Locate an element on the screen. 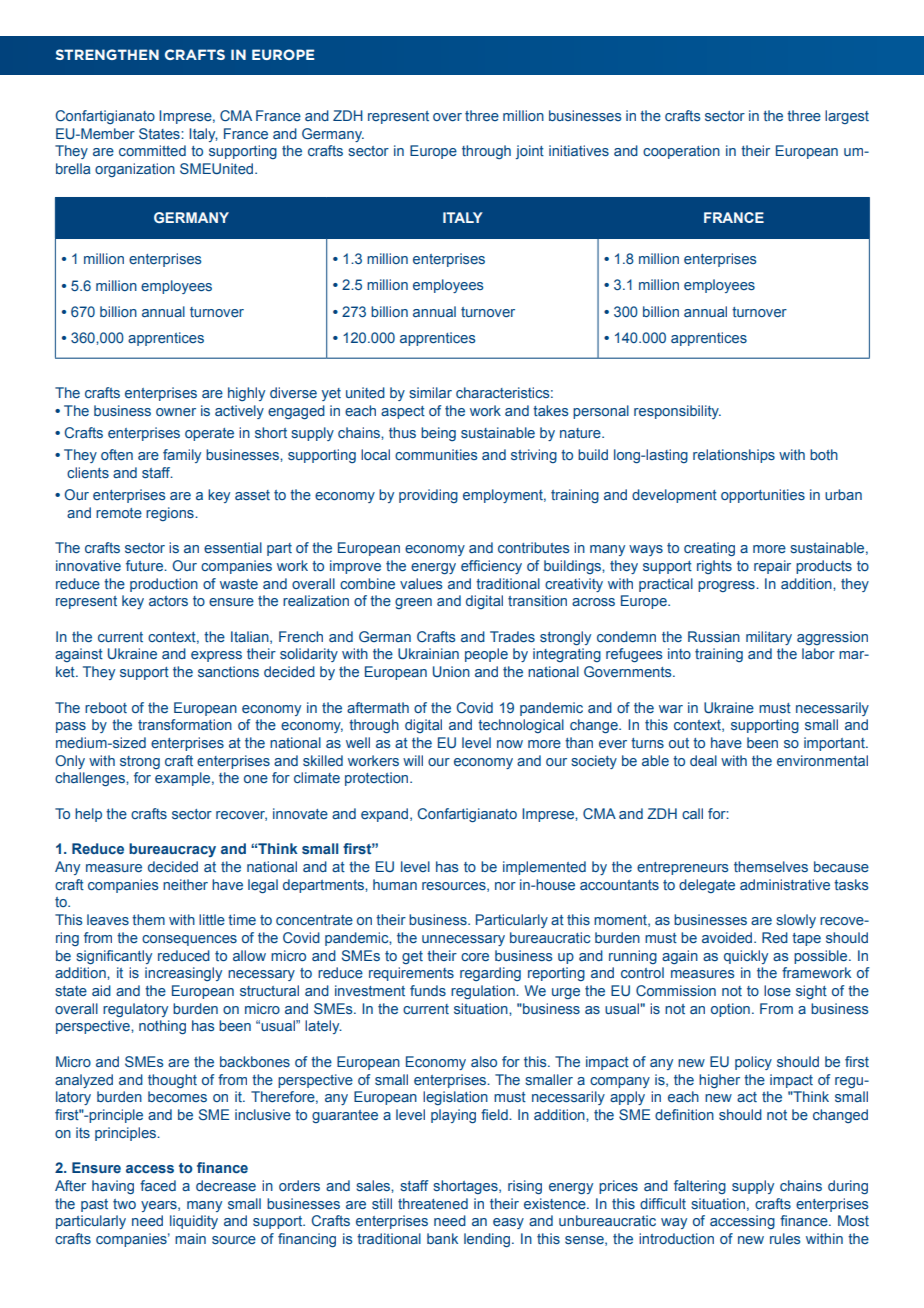 The image size is (924, 1308). core is located at coordinates (475, 957).
